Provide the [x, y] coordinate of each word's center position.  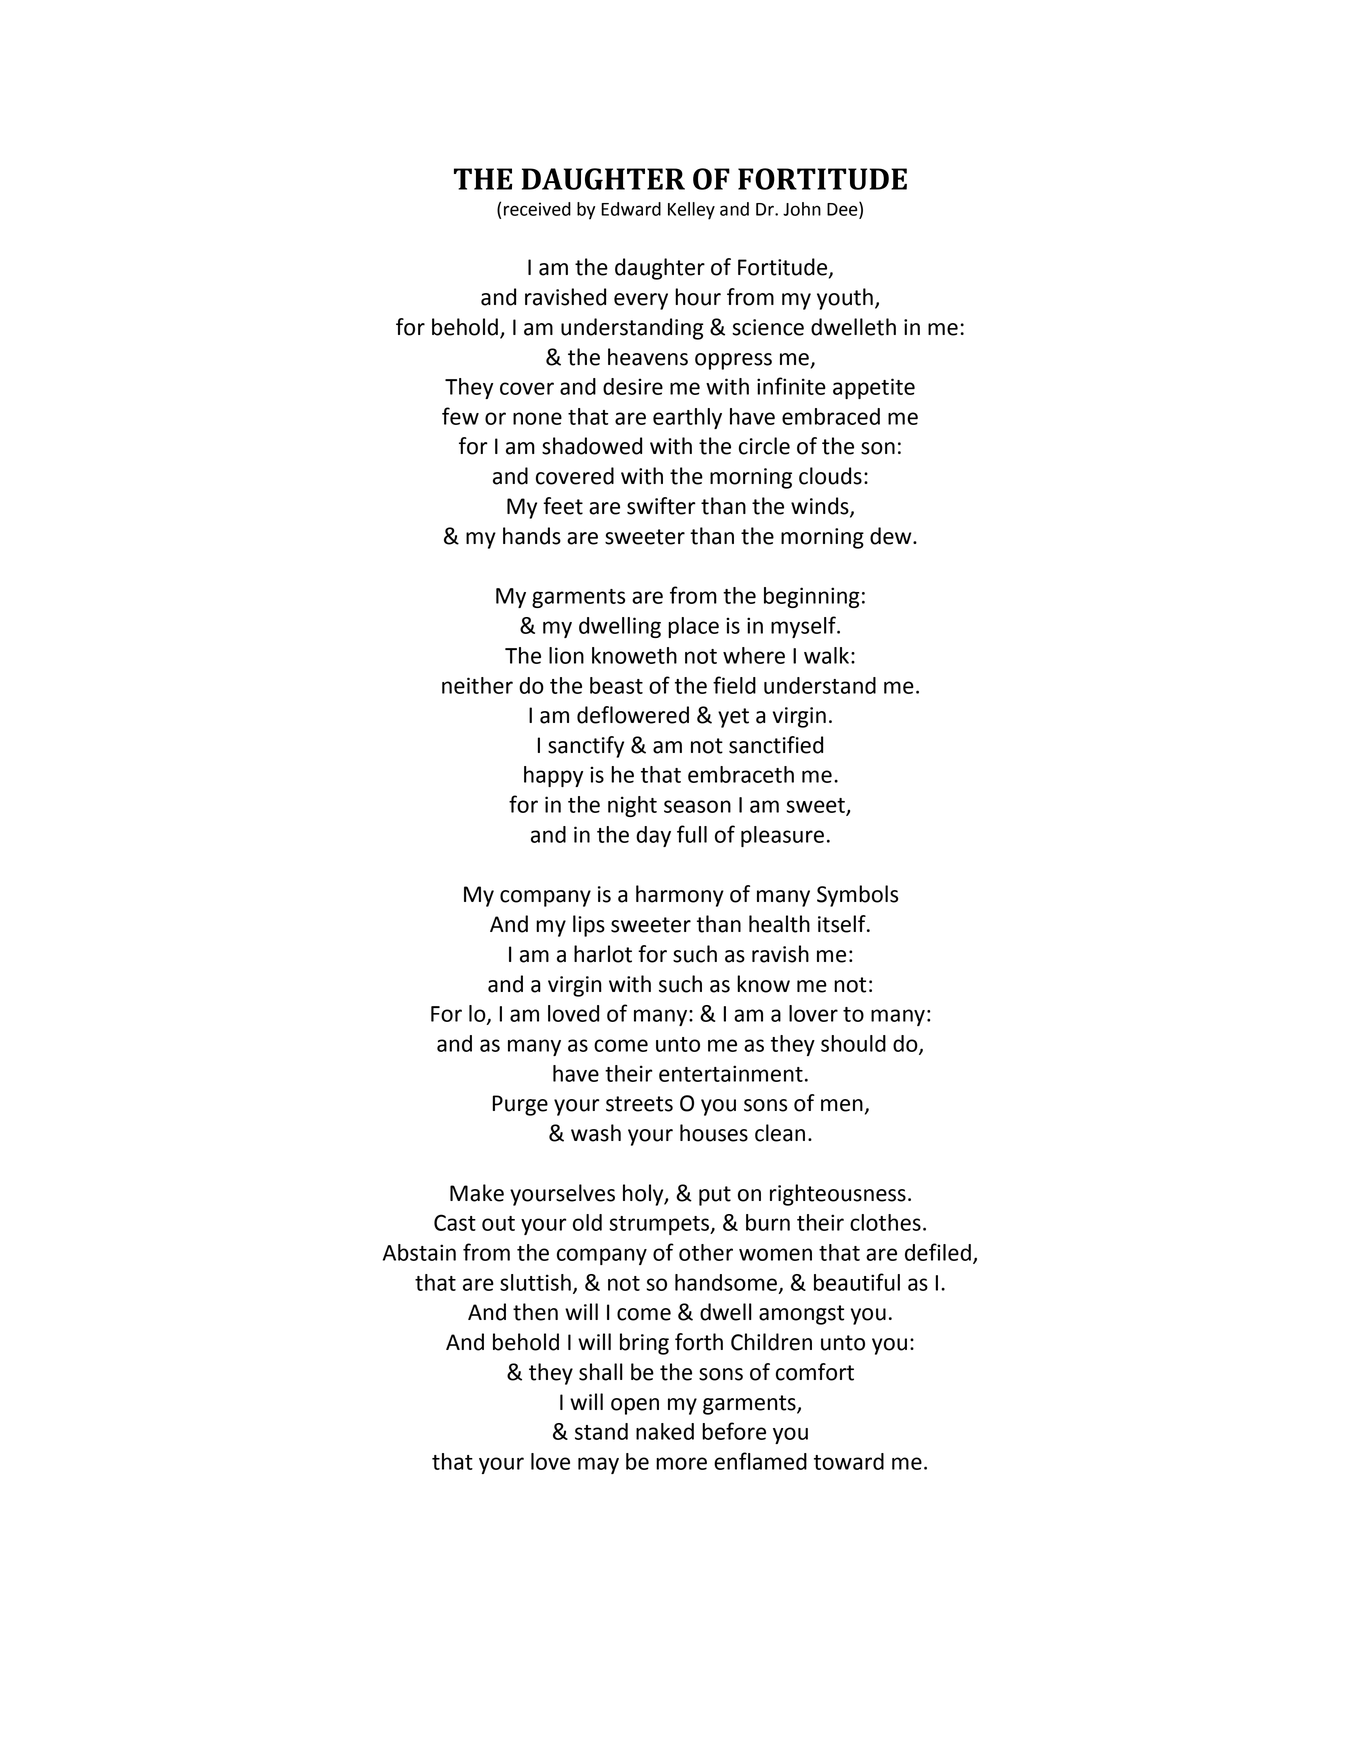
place [693, 627]
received [537, 209]
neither [477, 685]
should [853, 1043]
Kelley [691, 211]
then [535, 1312]
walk [826, 655]
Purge [520, 1105]
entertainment [731, 1073]
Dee [843, 210]
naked [665, 1431]
